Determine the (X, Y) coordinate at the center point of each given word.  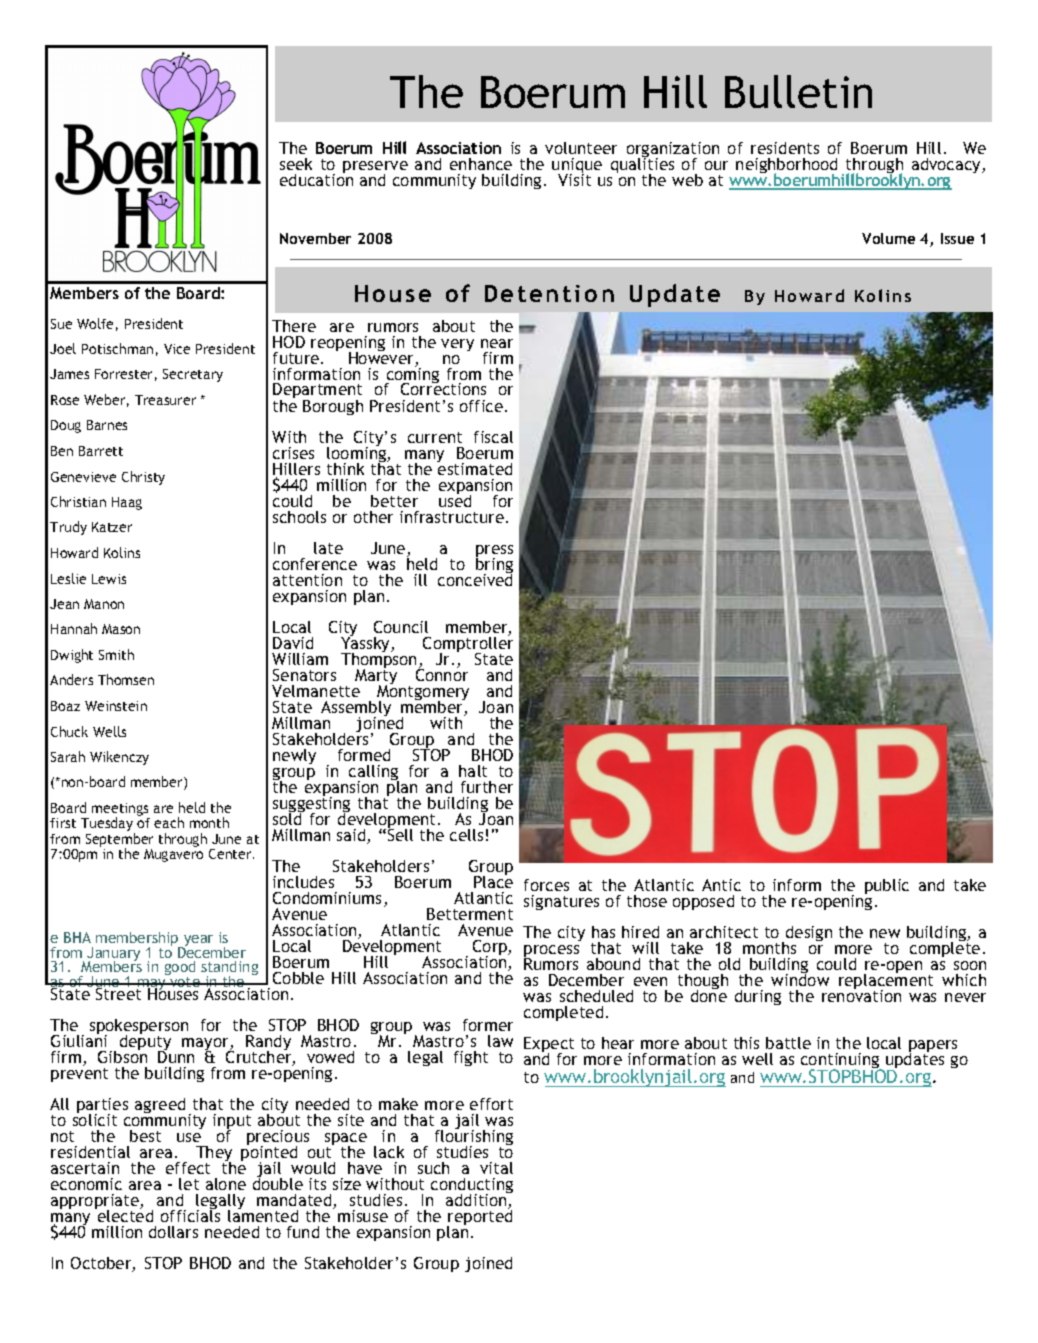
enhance (481, 164)
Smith (116, 654)
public (887, 886)
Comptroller (468, 645)
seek (296, 164)
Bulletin (798, 91)
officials (190, 1215)
